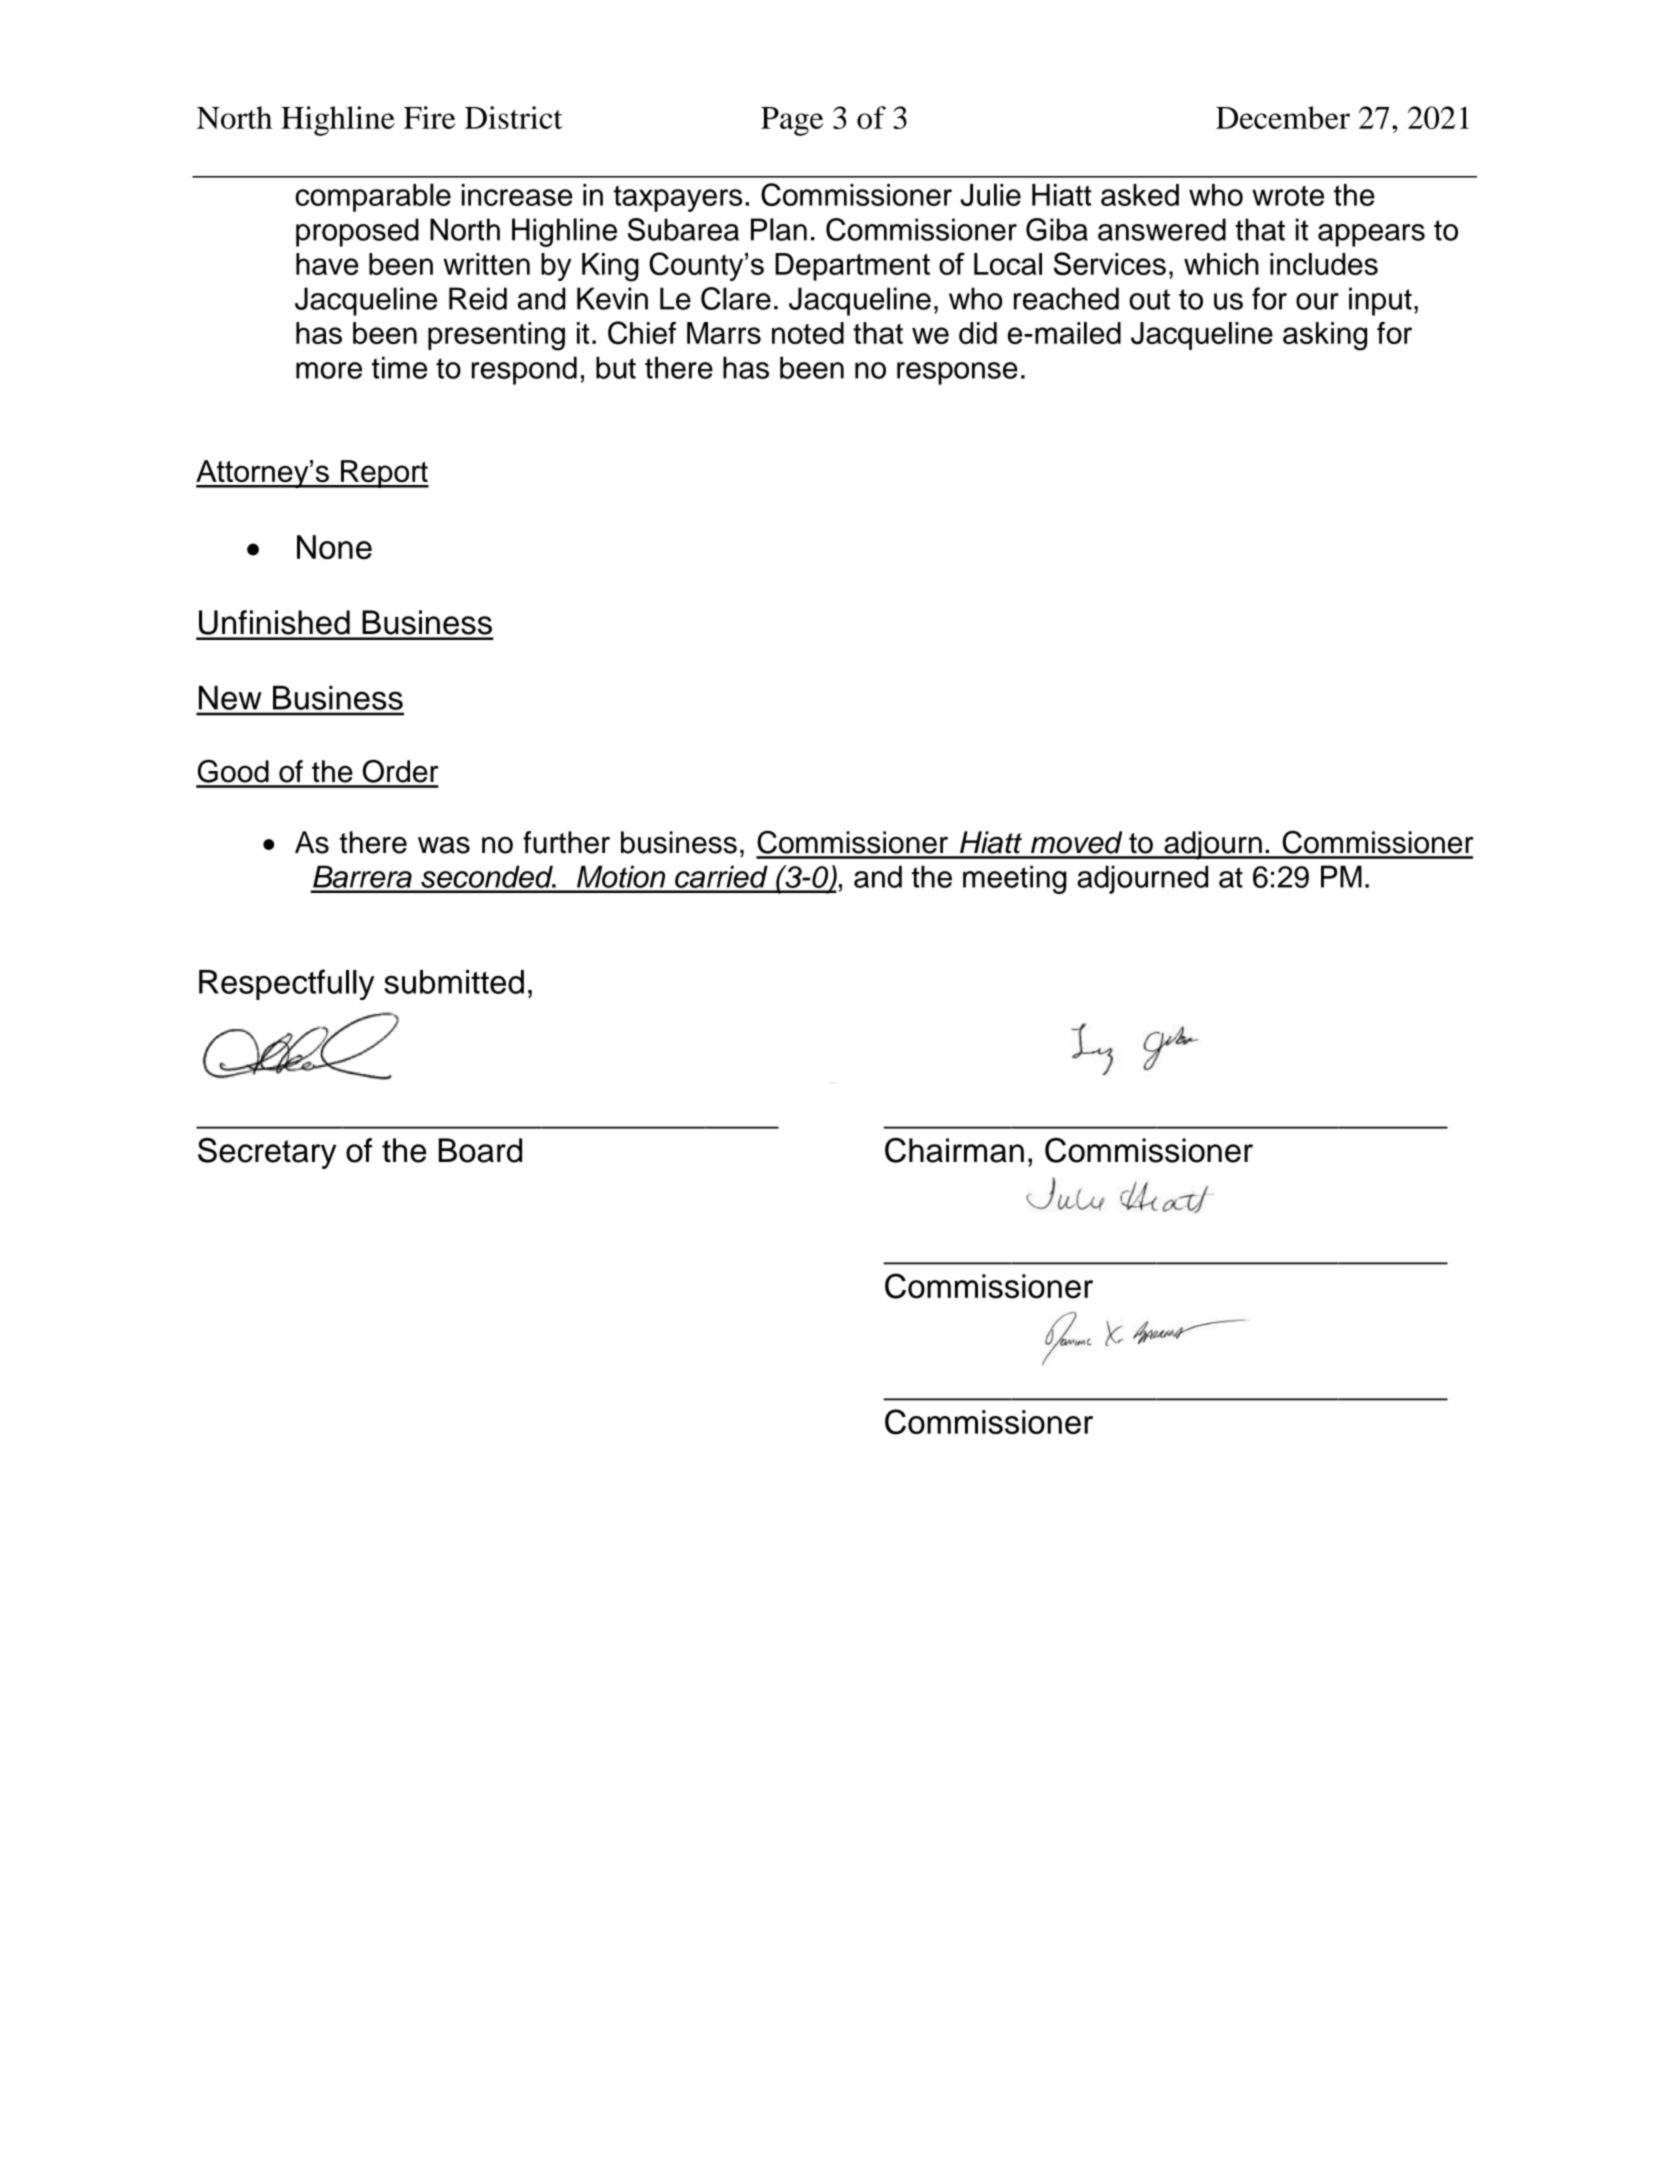  What do you see at coordinates (267, 1153) in the page?
I see `Secretary` at bounding box center [267, 1153].
